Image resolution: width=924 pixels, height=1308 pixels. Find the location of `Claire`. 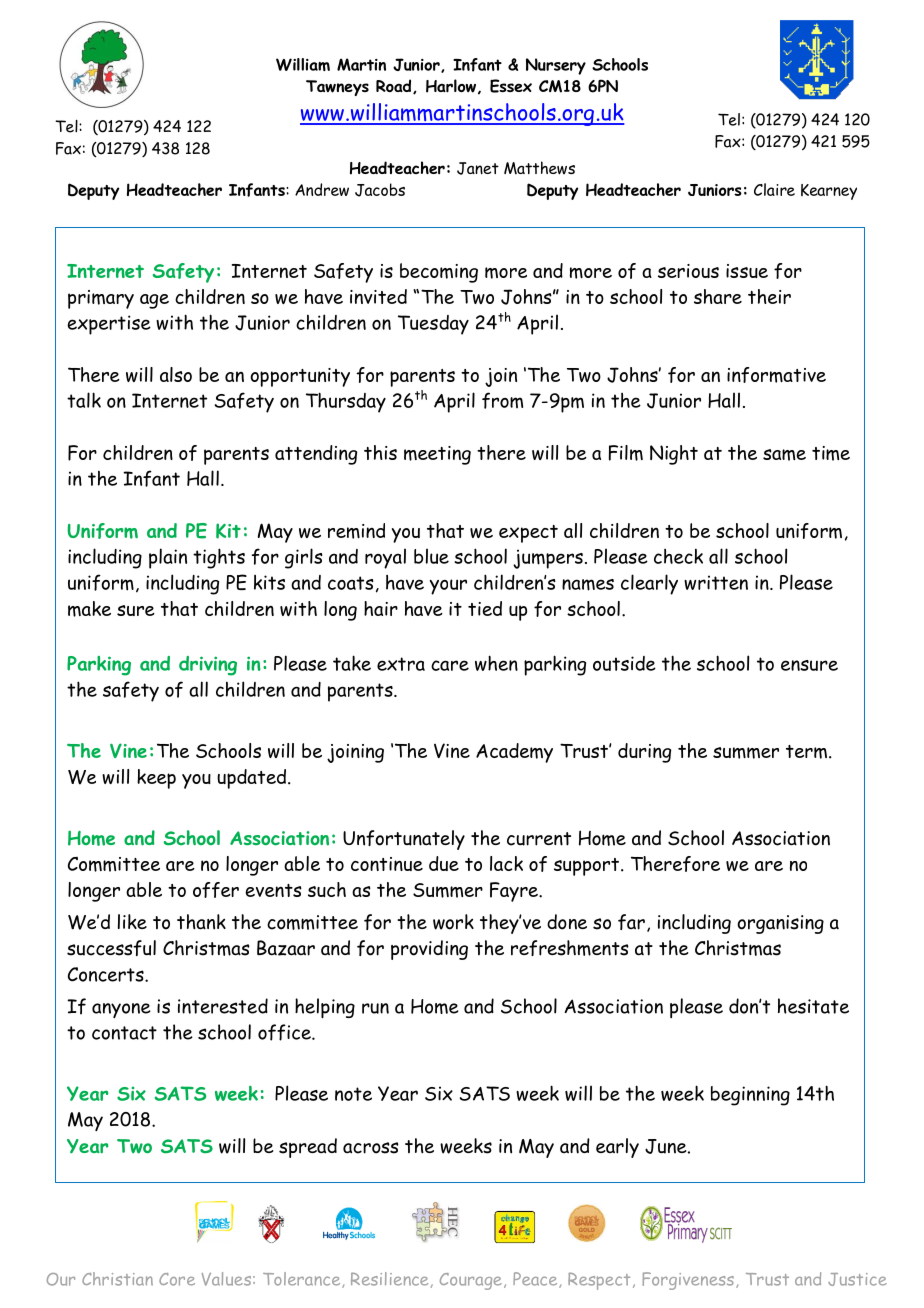

Claire is located at coordinates (774, 189).
